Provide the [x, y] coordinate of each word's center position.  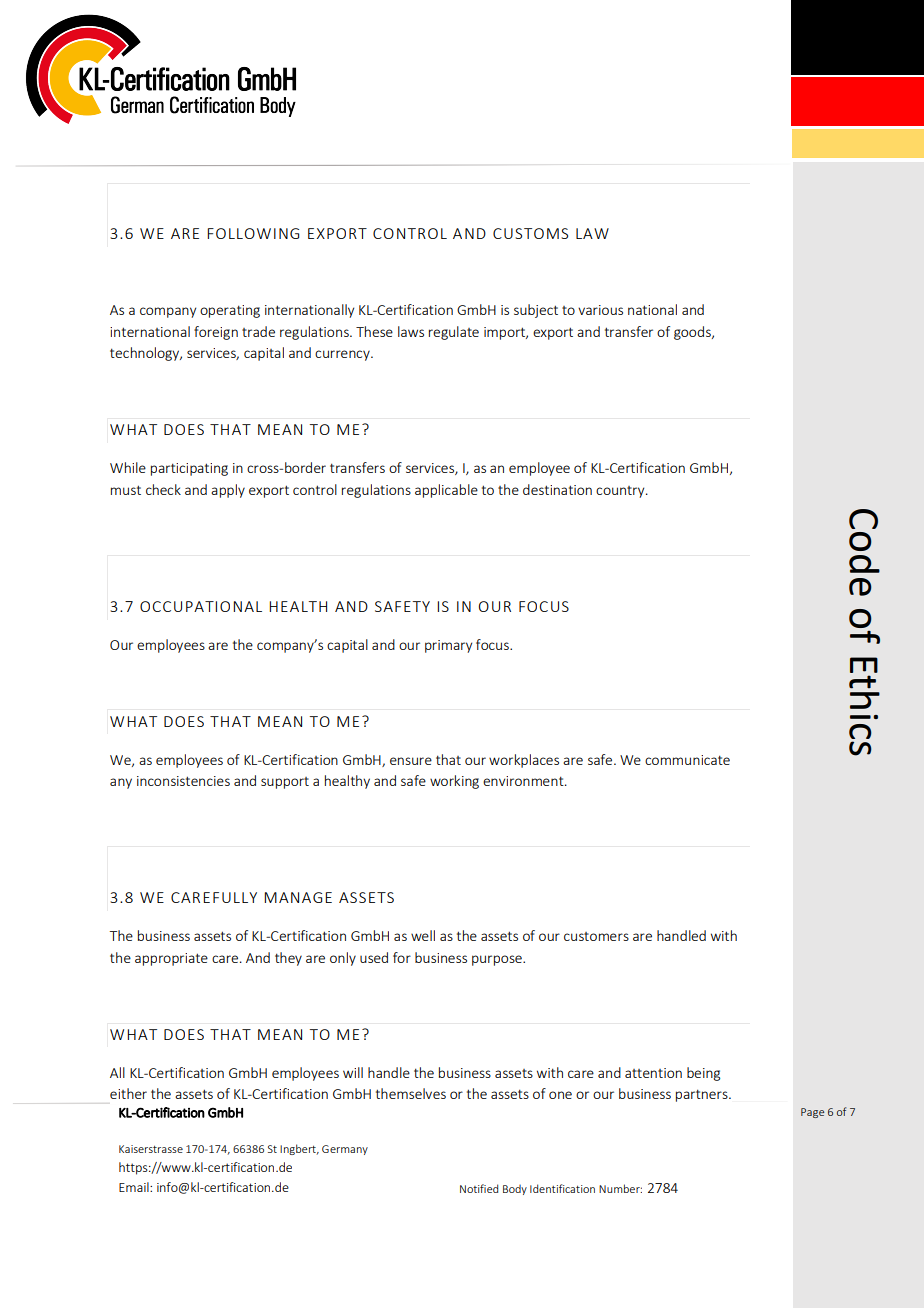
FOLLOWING [253, 233]
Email [135, 1187]
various [600, 310]
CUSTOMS [530, 233]
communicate [687, 760]
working [454, 782]
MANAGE [298, 897]
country [621, 492]
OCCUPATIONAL [201, 606]
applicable [446, 491]
